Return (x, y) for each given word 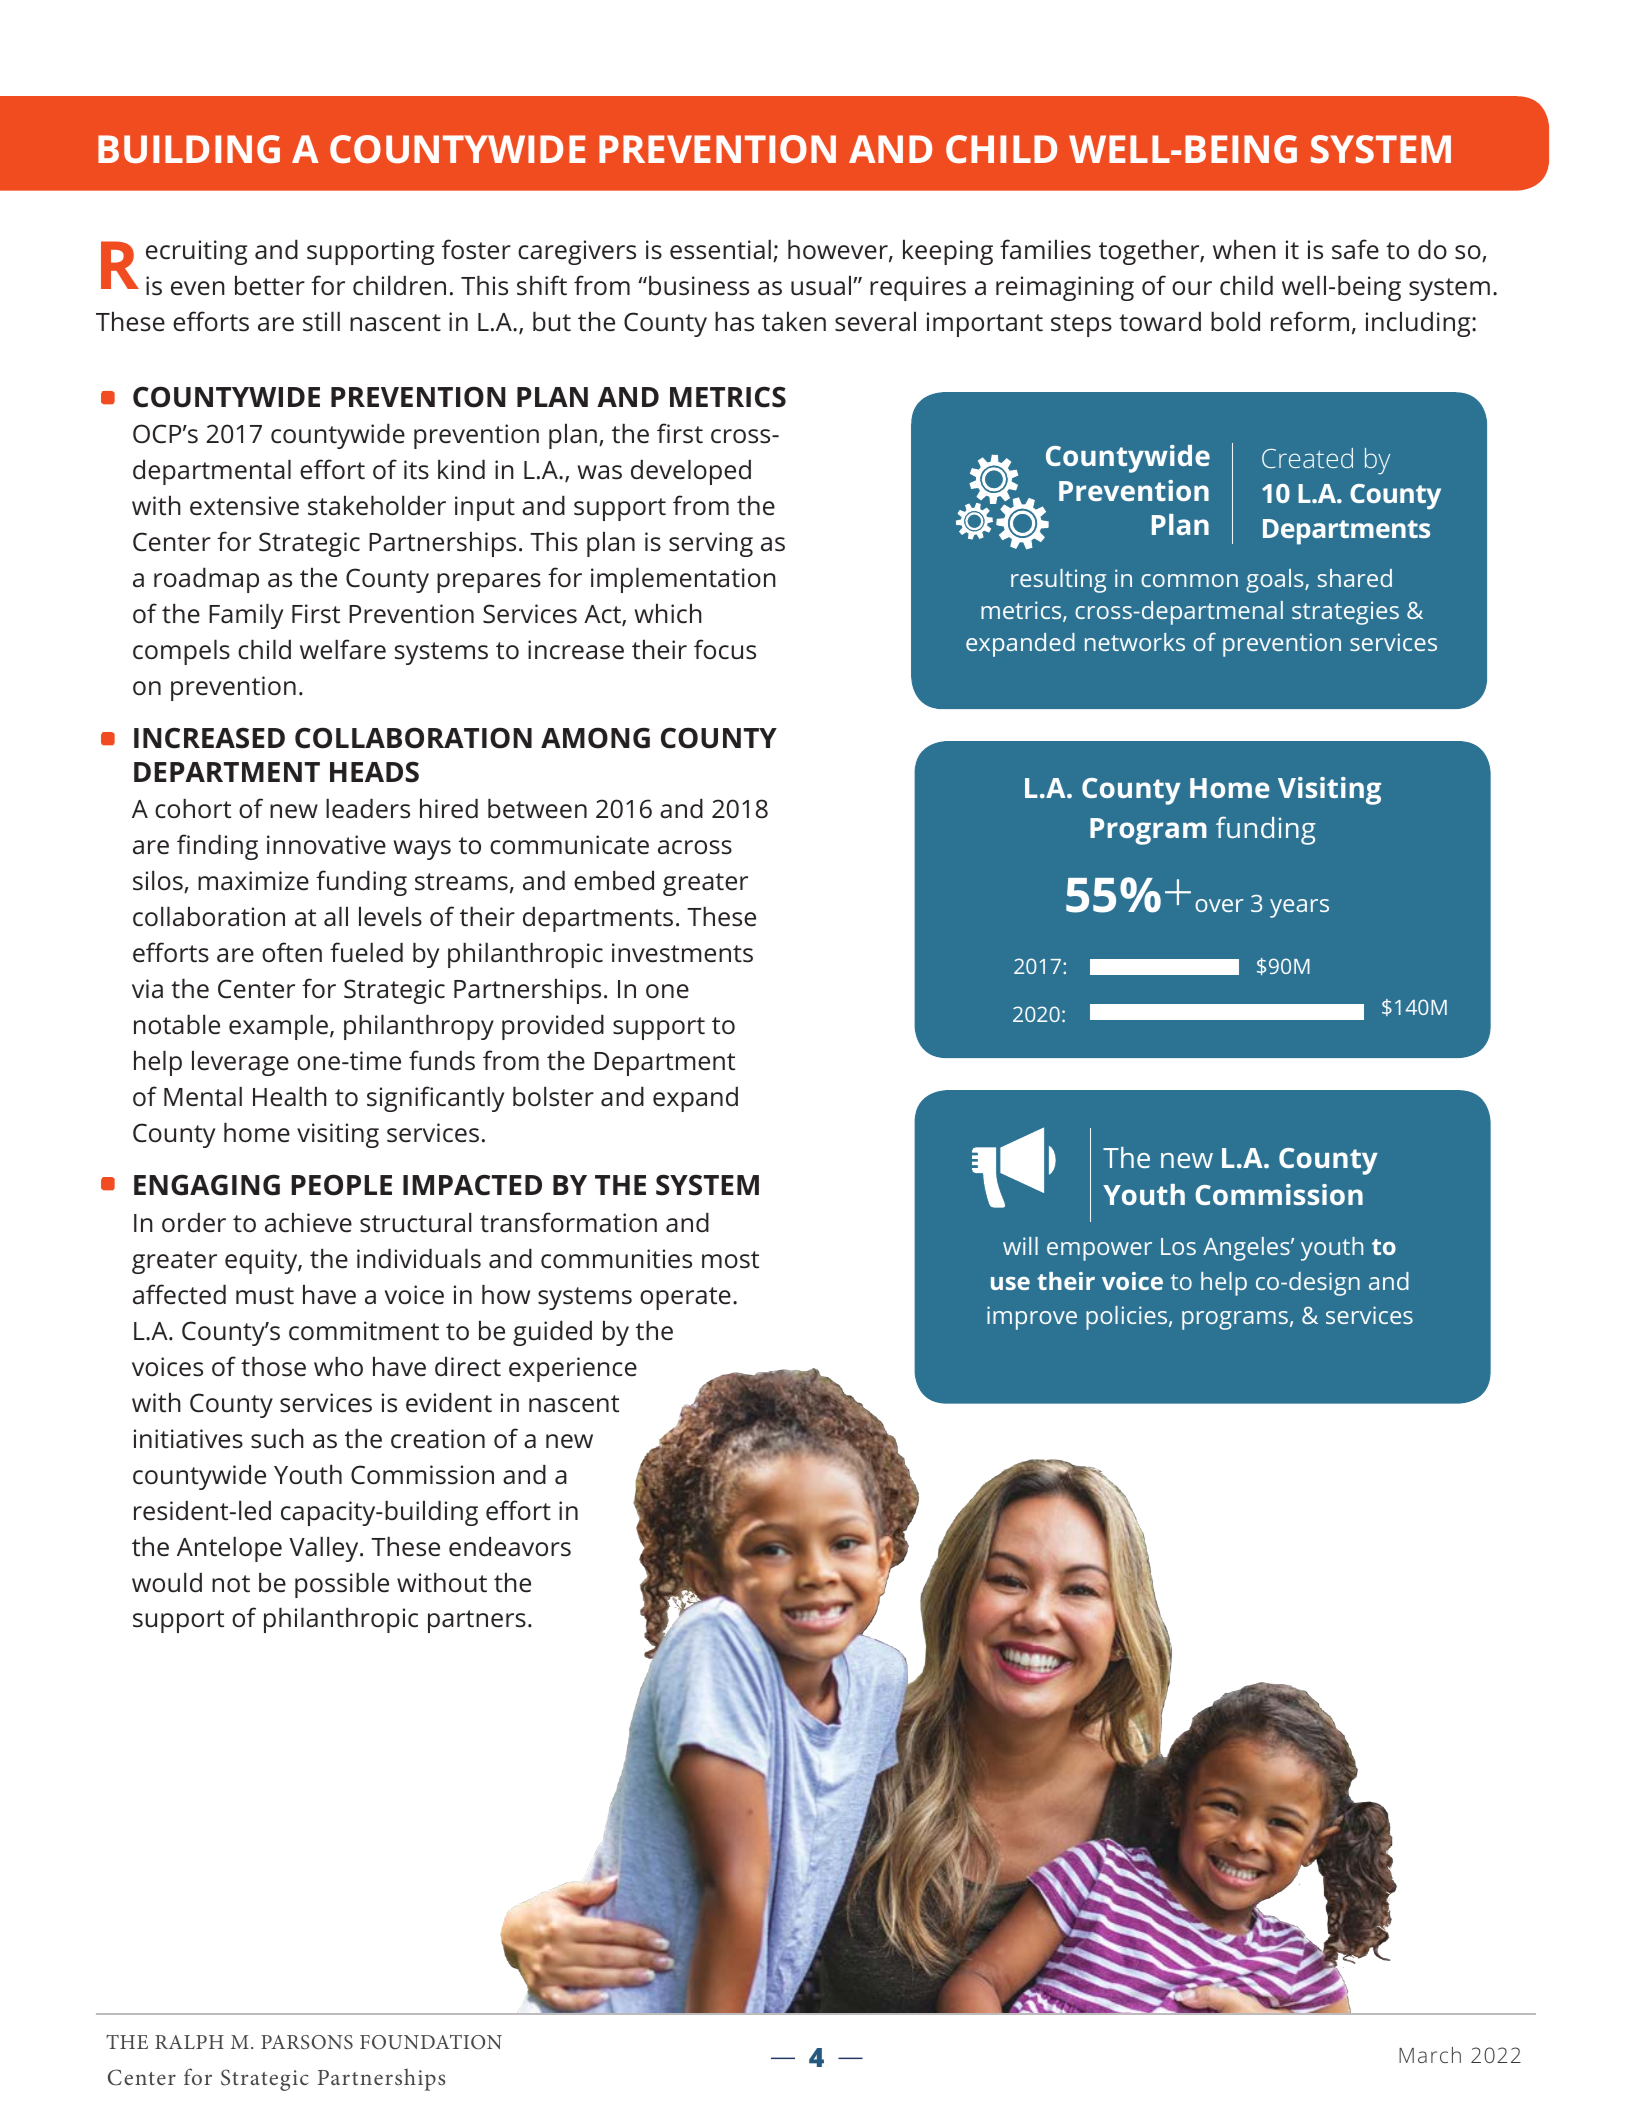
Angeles (1247, 1249)
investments (682, 953)
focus (725, 649)
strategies (1345, 613)
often (292, 952)
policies (1128, 1318)
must (265, 1296)
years (1299, 908)
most (730, 1260)
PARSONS (307, 2042)
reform (1310, 321)
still (321, 321)
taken (794, 321)
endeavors (510, 1546)
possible (342, 1585)
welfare (343, 649)
